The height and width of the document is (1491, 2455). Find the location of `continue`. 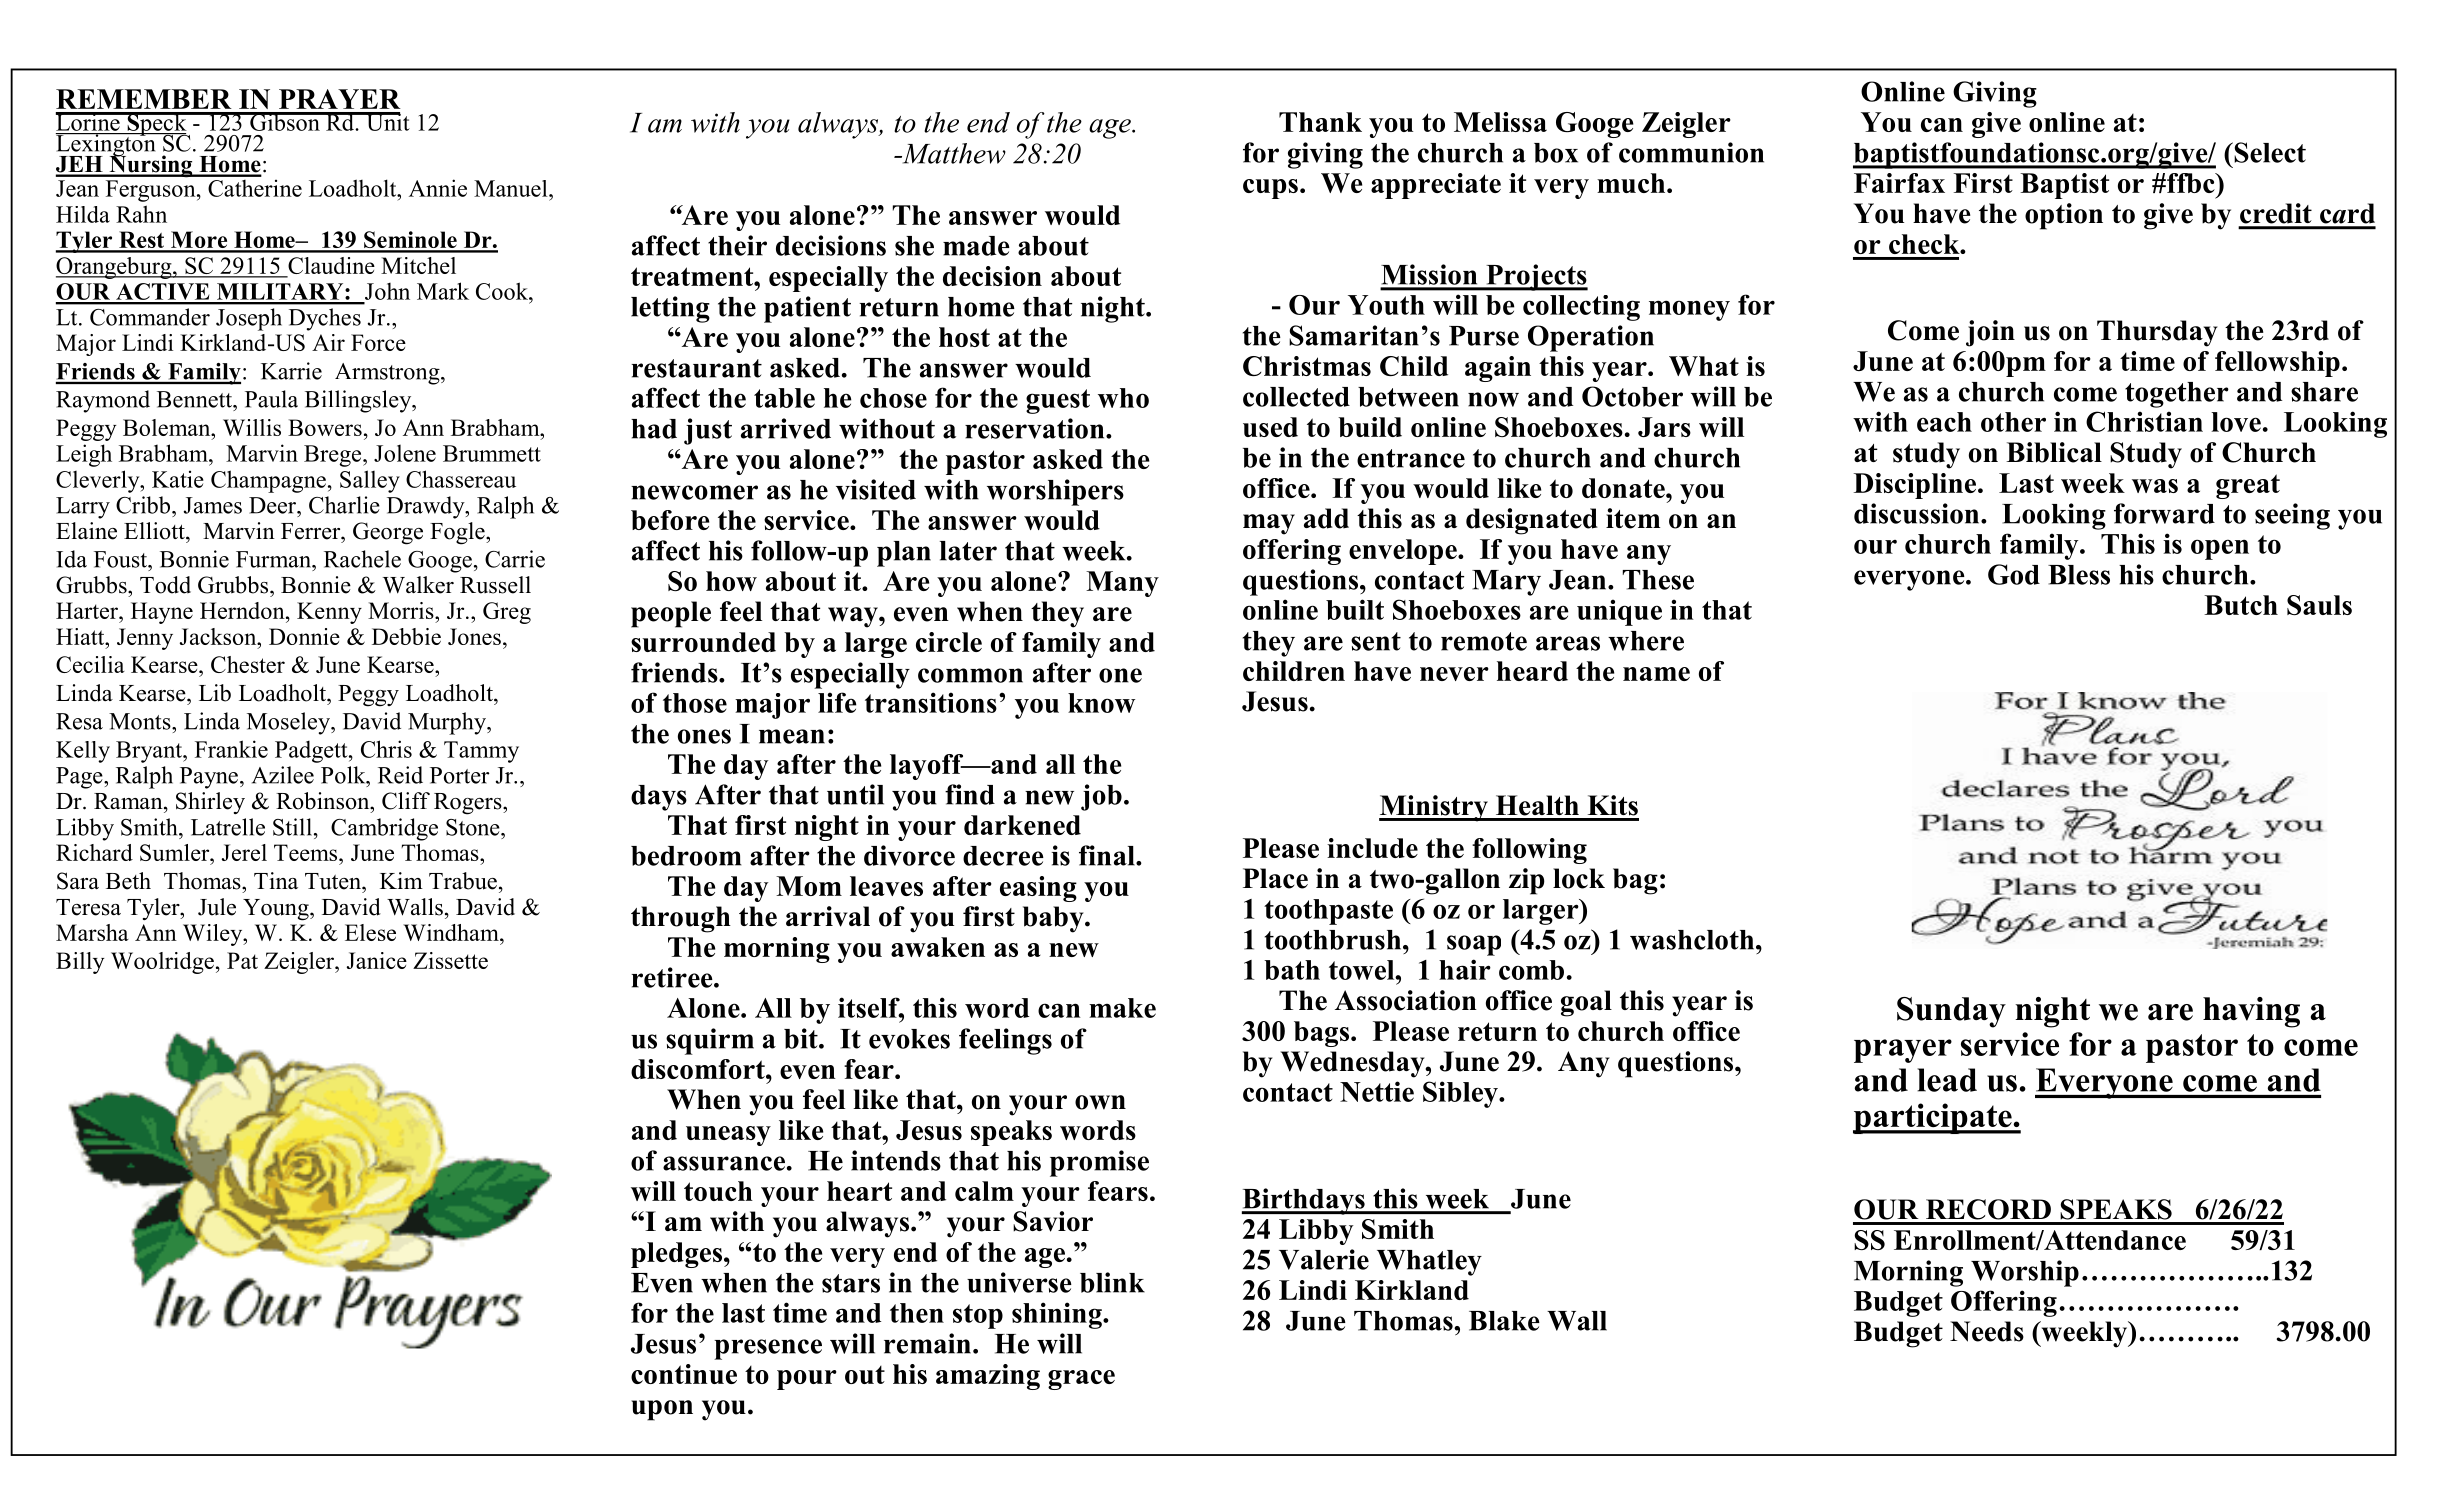

continue is located at coordinates (684, 1374).
